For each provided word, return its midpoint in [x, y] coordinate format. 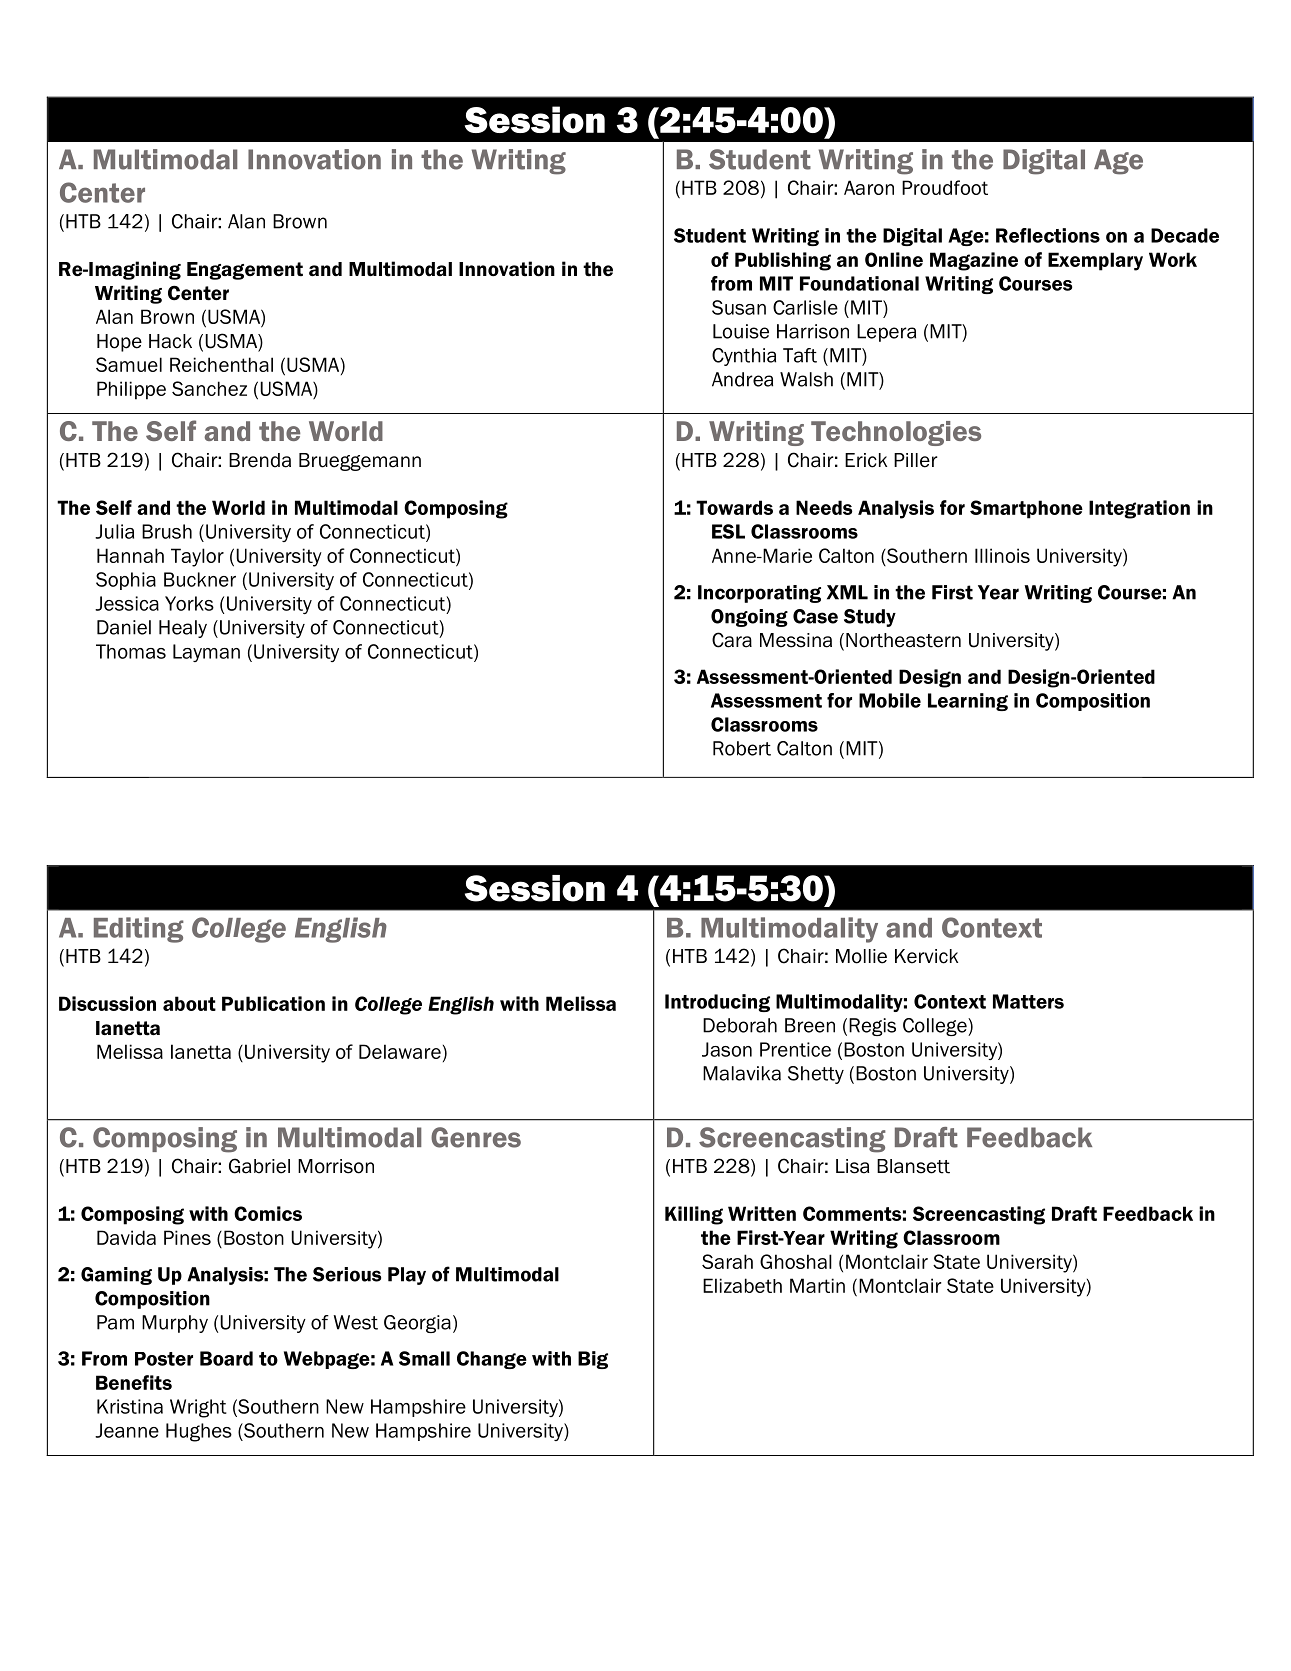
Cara [732, 640]
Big [593, 1360]
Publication [273, 1003]
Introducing [717, 1003]
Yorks [189, 603]
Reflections [1048, 235]
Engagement [245, 271]
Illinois [1002, 555]
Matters [1028, 1001]
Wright [198, 1408]
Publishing [783, 261]
